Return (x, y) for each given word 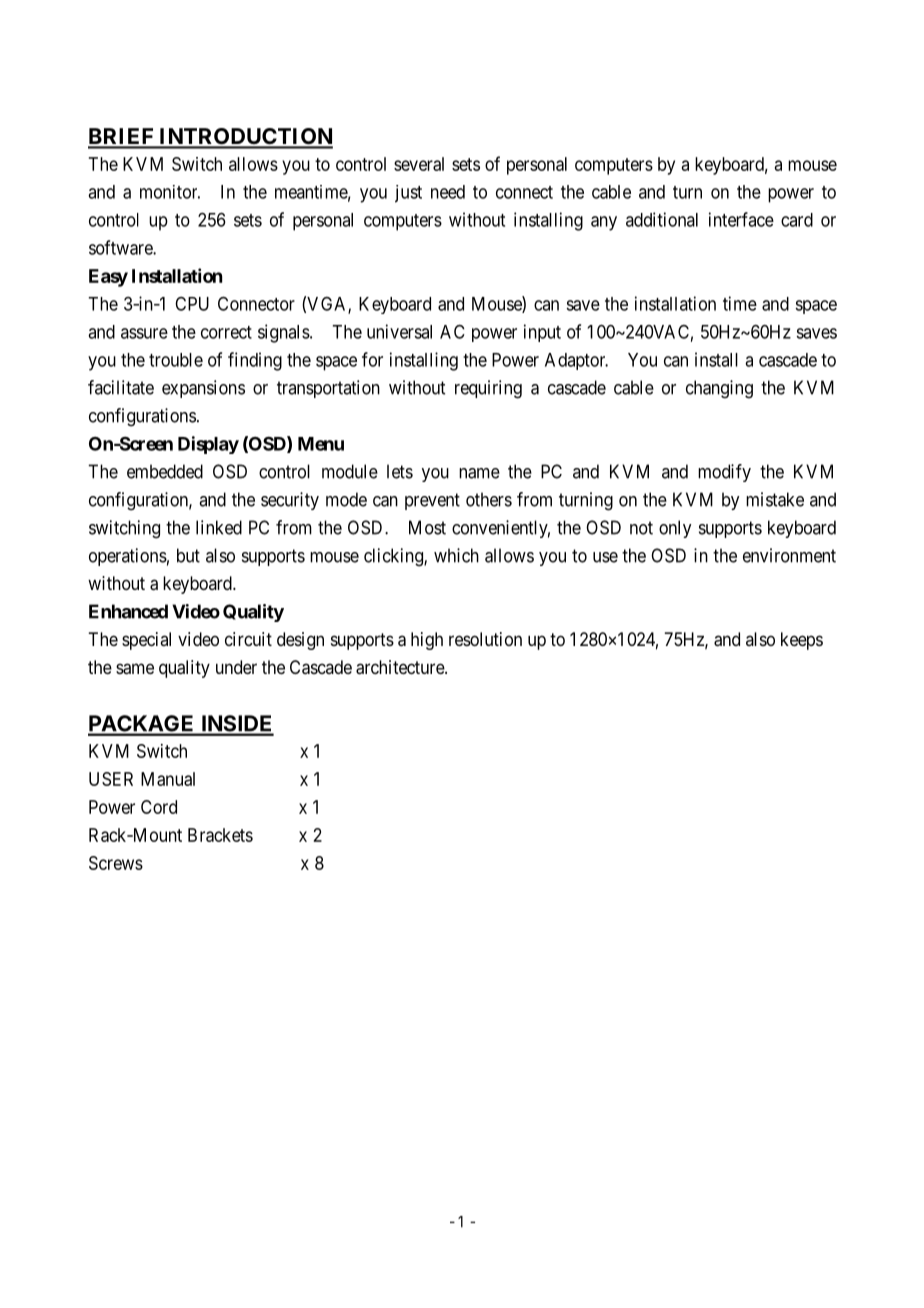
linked (219, 527)
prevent (432, 501)
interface (741, 219)
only (675, 529)
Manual (168, 779)
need (448, 192)
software (121, 247)
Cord (159, 807)
